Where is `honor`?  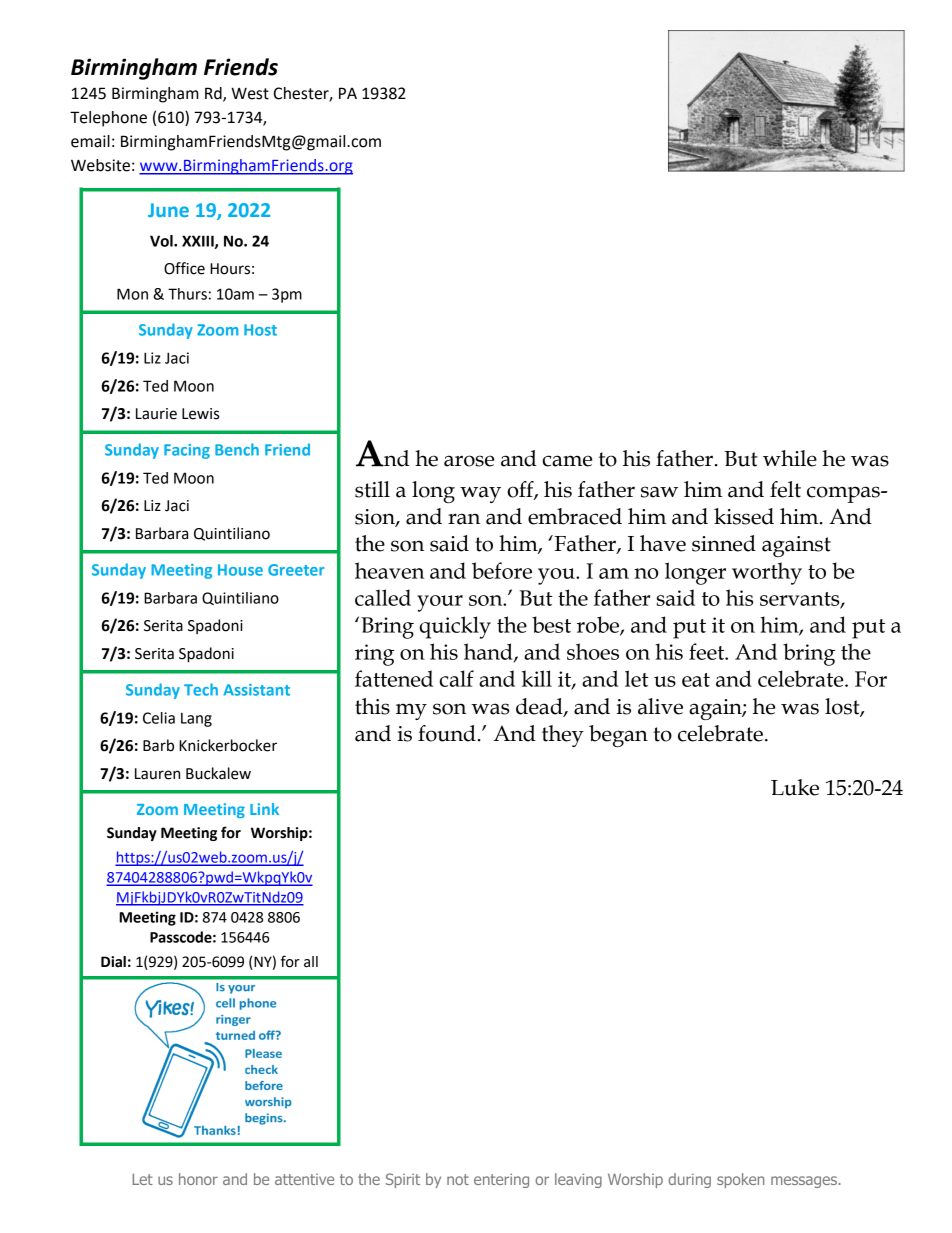
honor is located at coordinates (198, 1179).
